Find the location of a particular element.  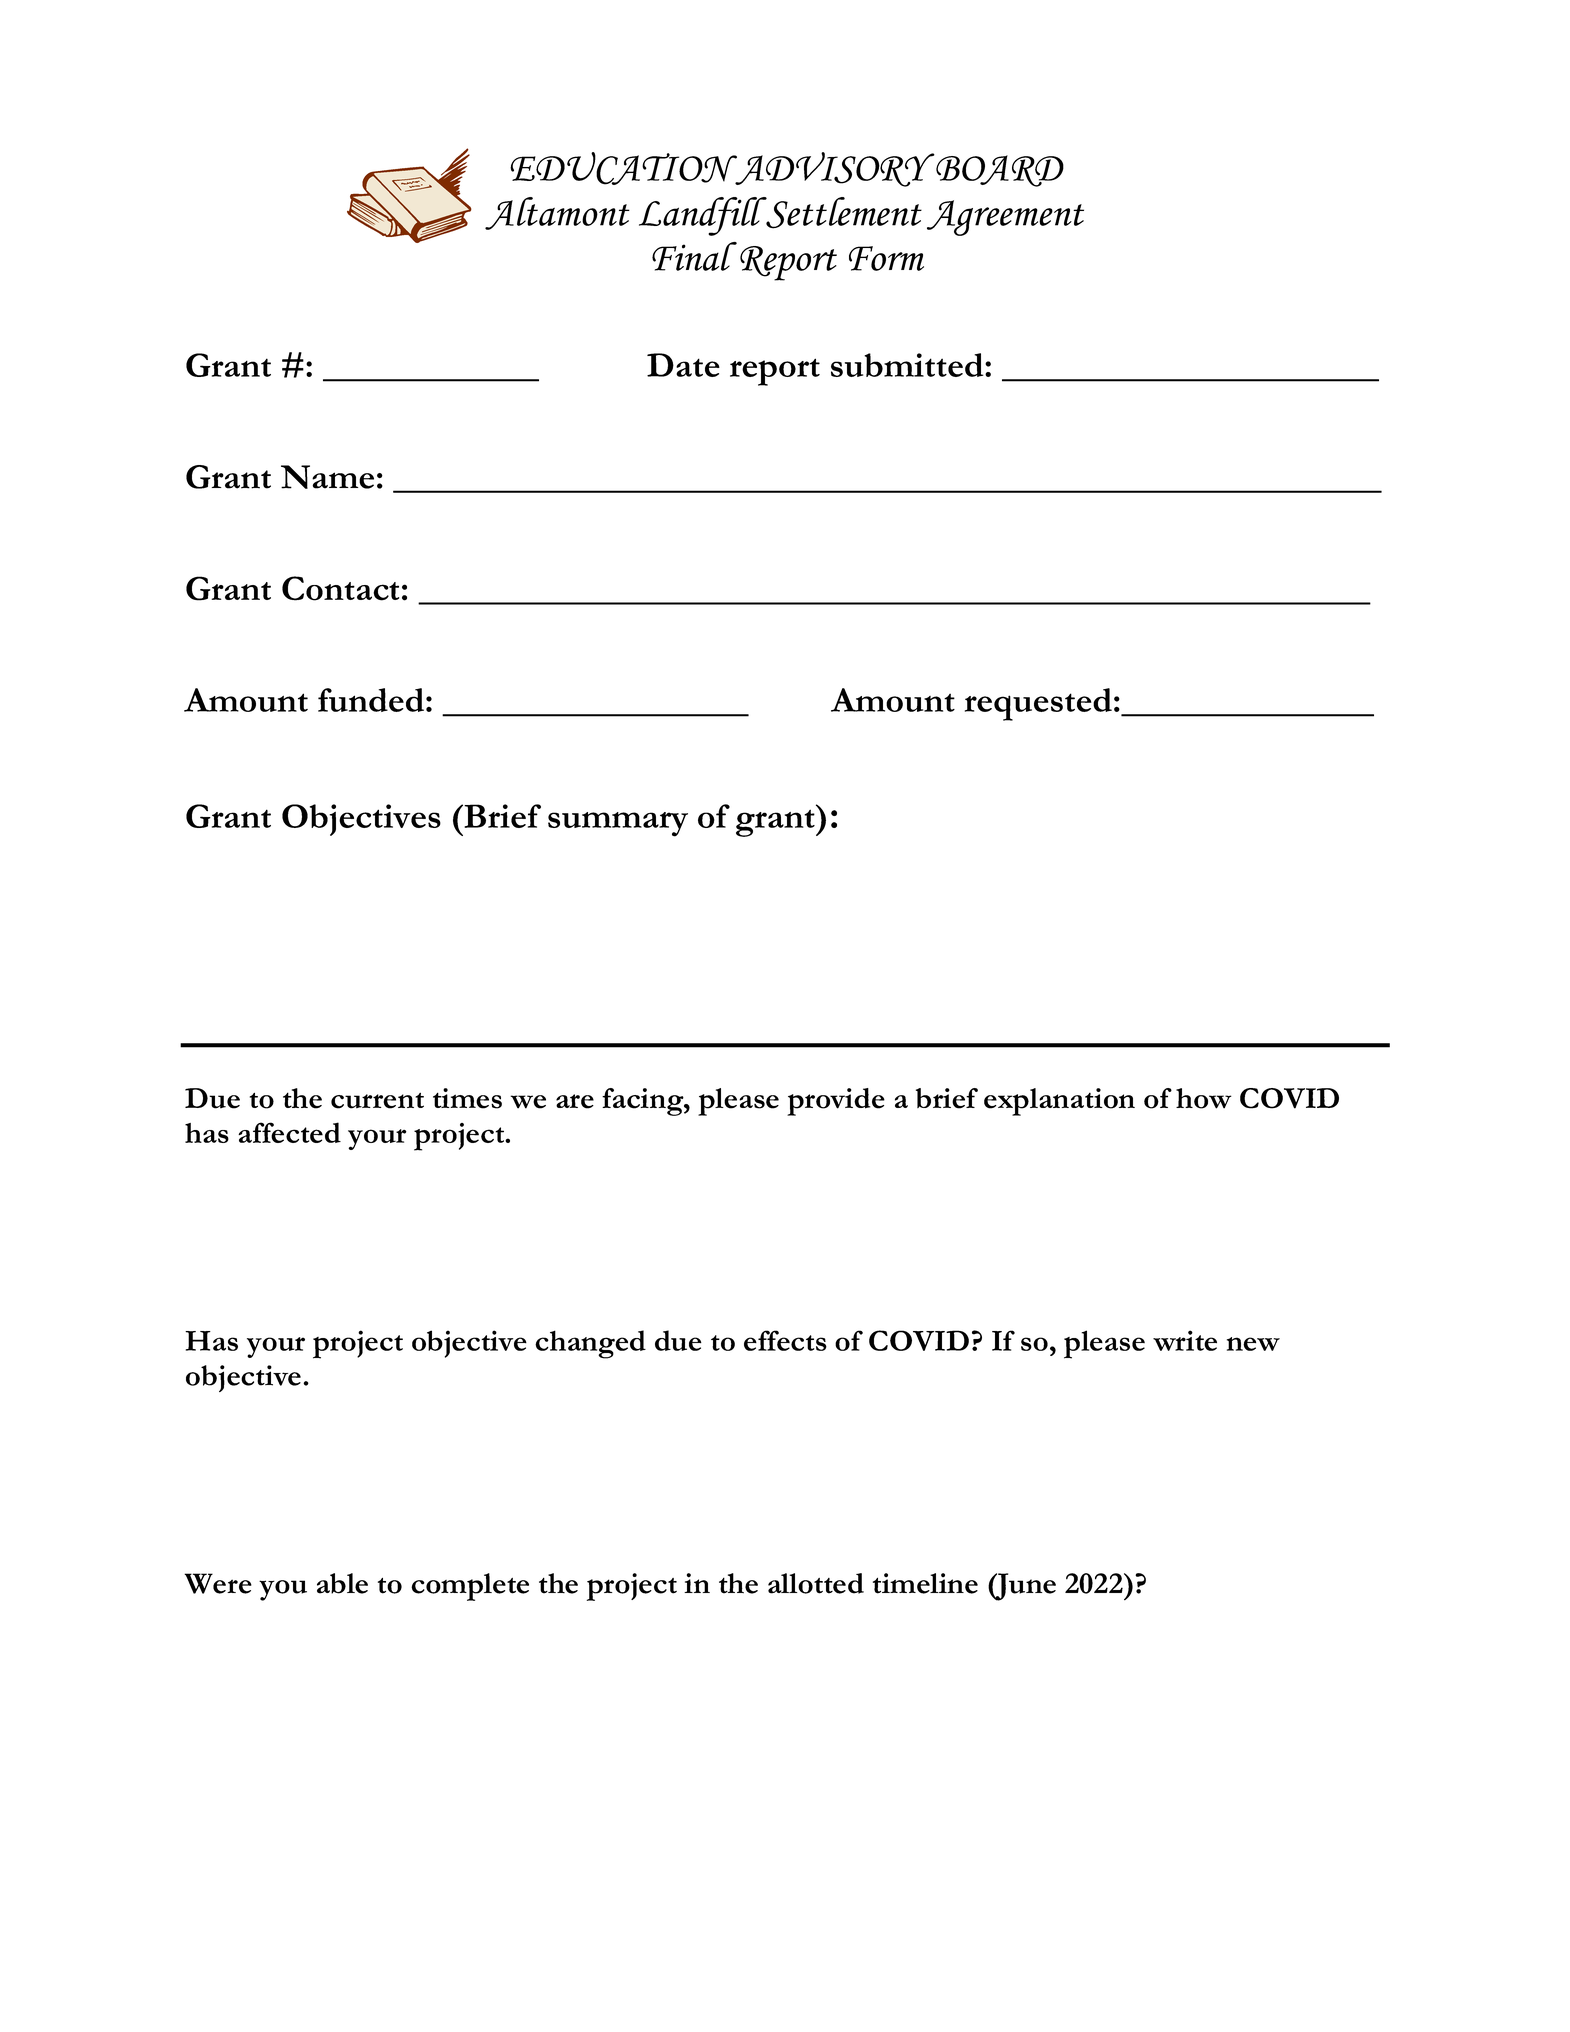

able is located at coordinates (342, 1583).
